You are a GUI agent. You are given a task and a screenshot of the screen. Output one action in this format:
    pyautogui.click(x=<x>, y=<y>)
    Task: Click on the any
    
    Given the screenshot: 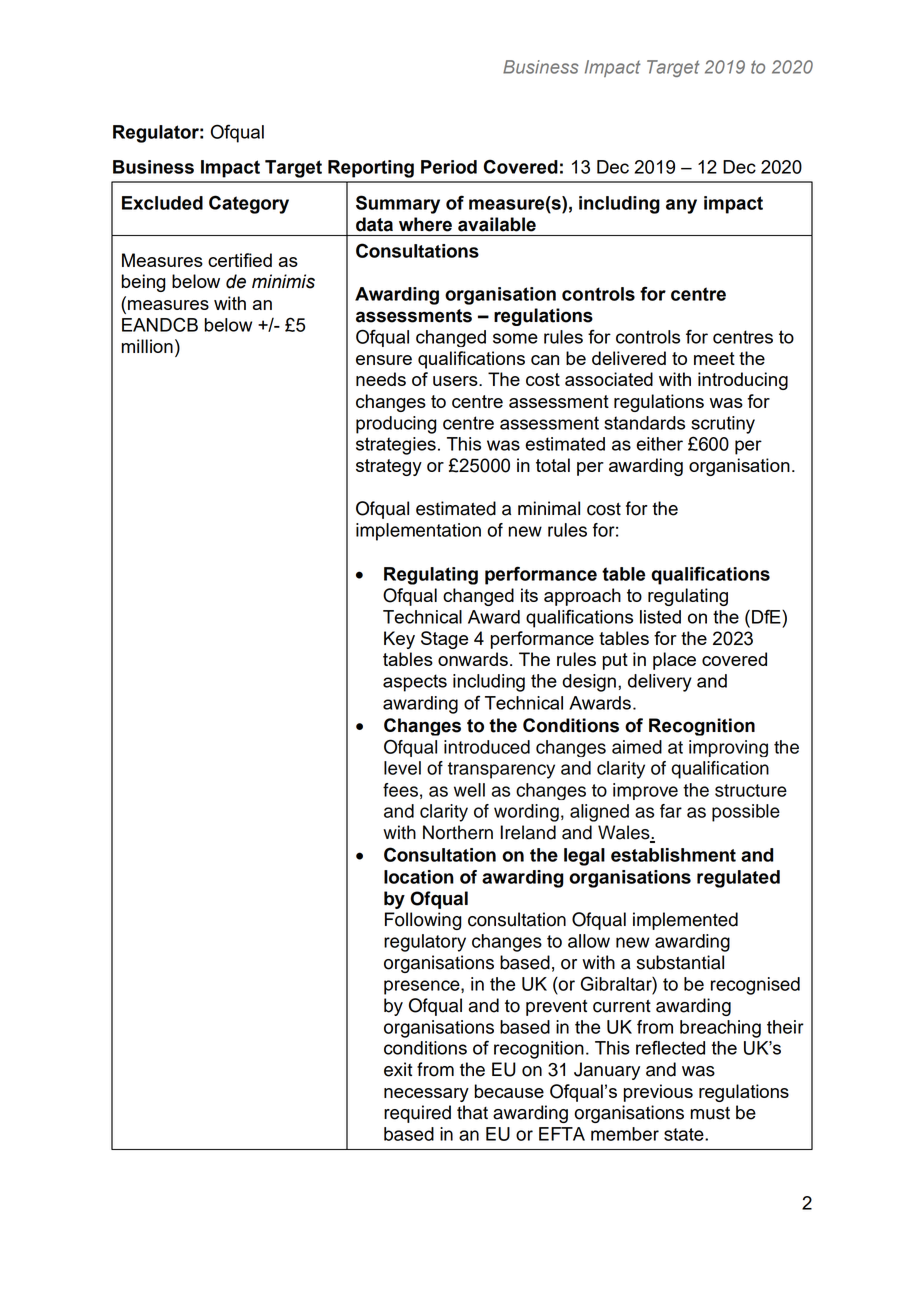 What is the action you would take?
    pyautogui.click(x=681, y=206)
